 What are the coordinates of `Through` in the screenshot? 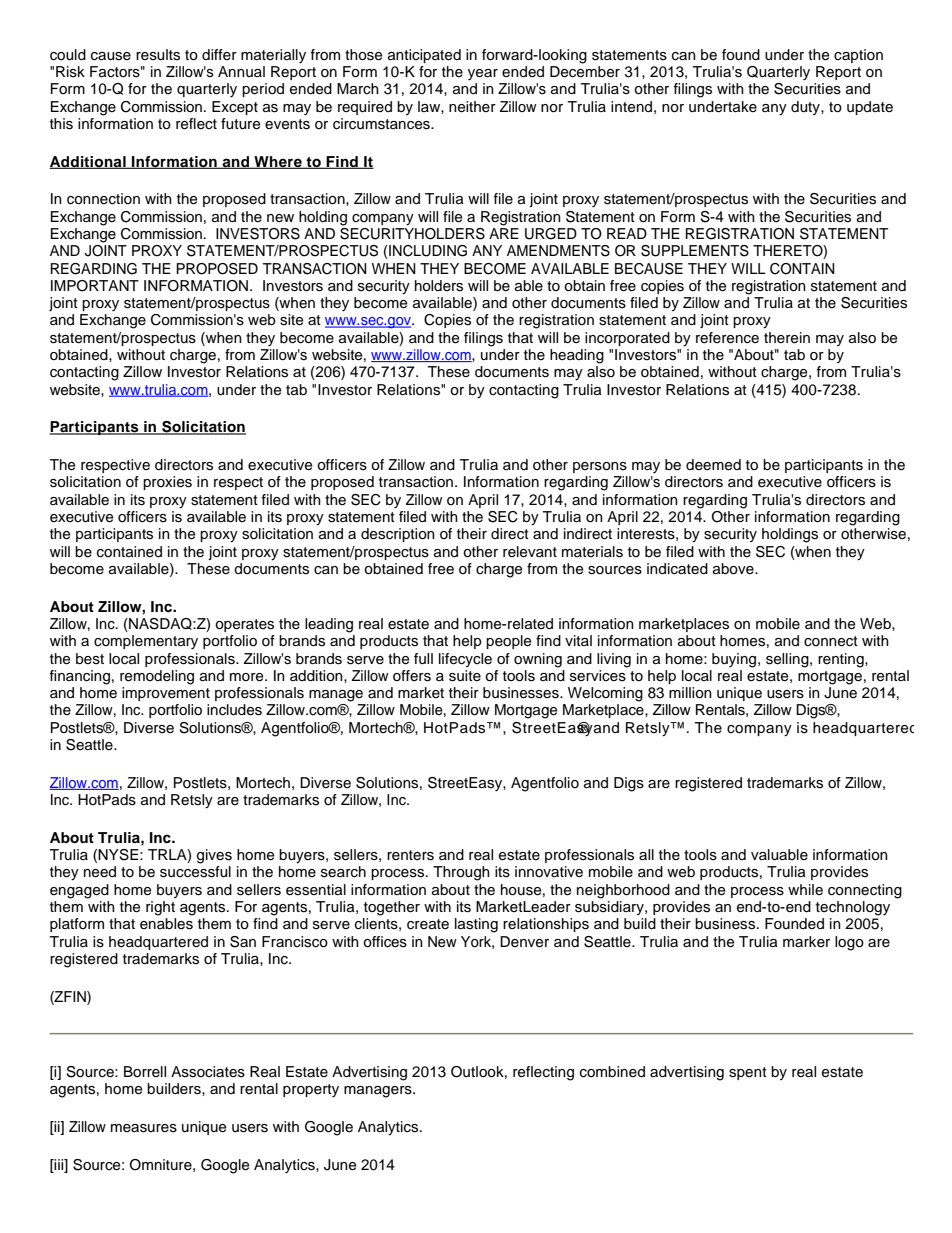 It's located at (461, 873).
